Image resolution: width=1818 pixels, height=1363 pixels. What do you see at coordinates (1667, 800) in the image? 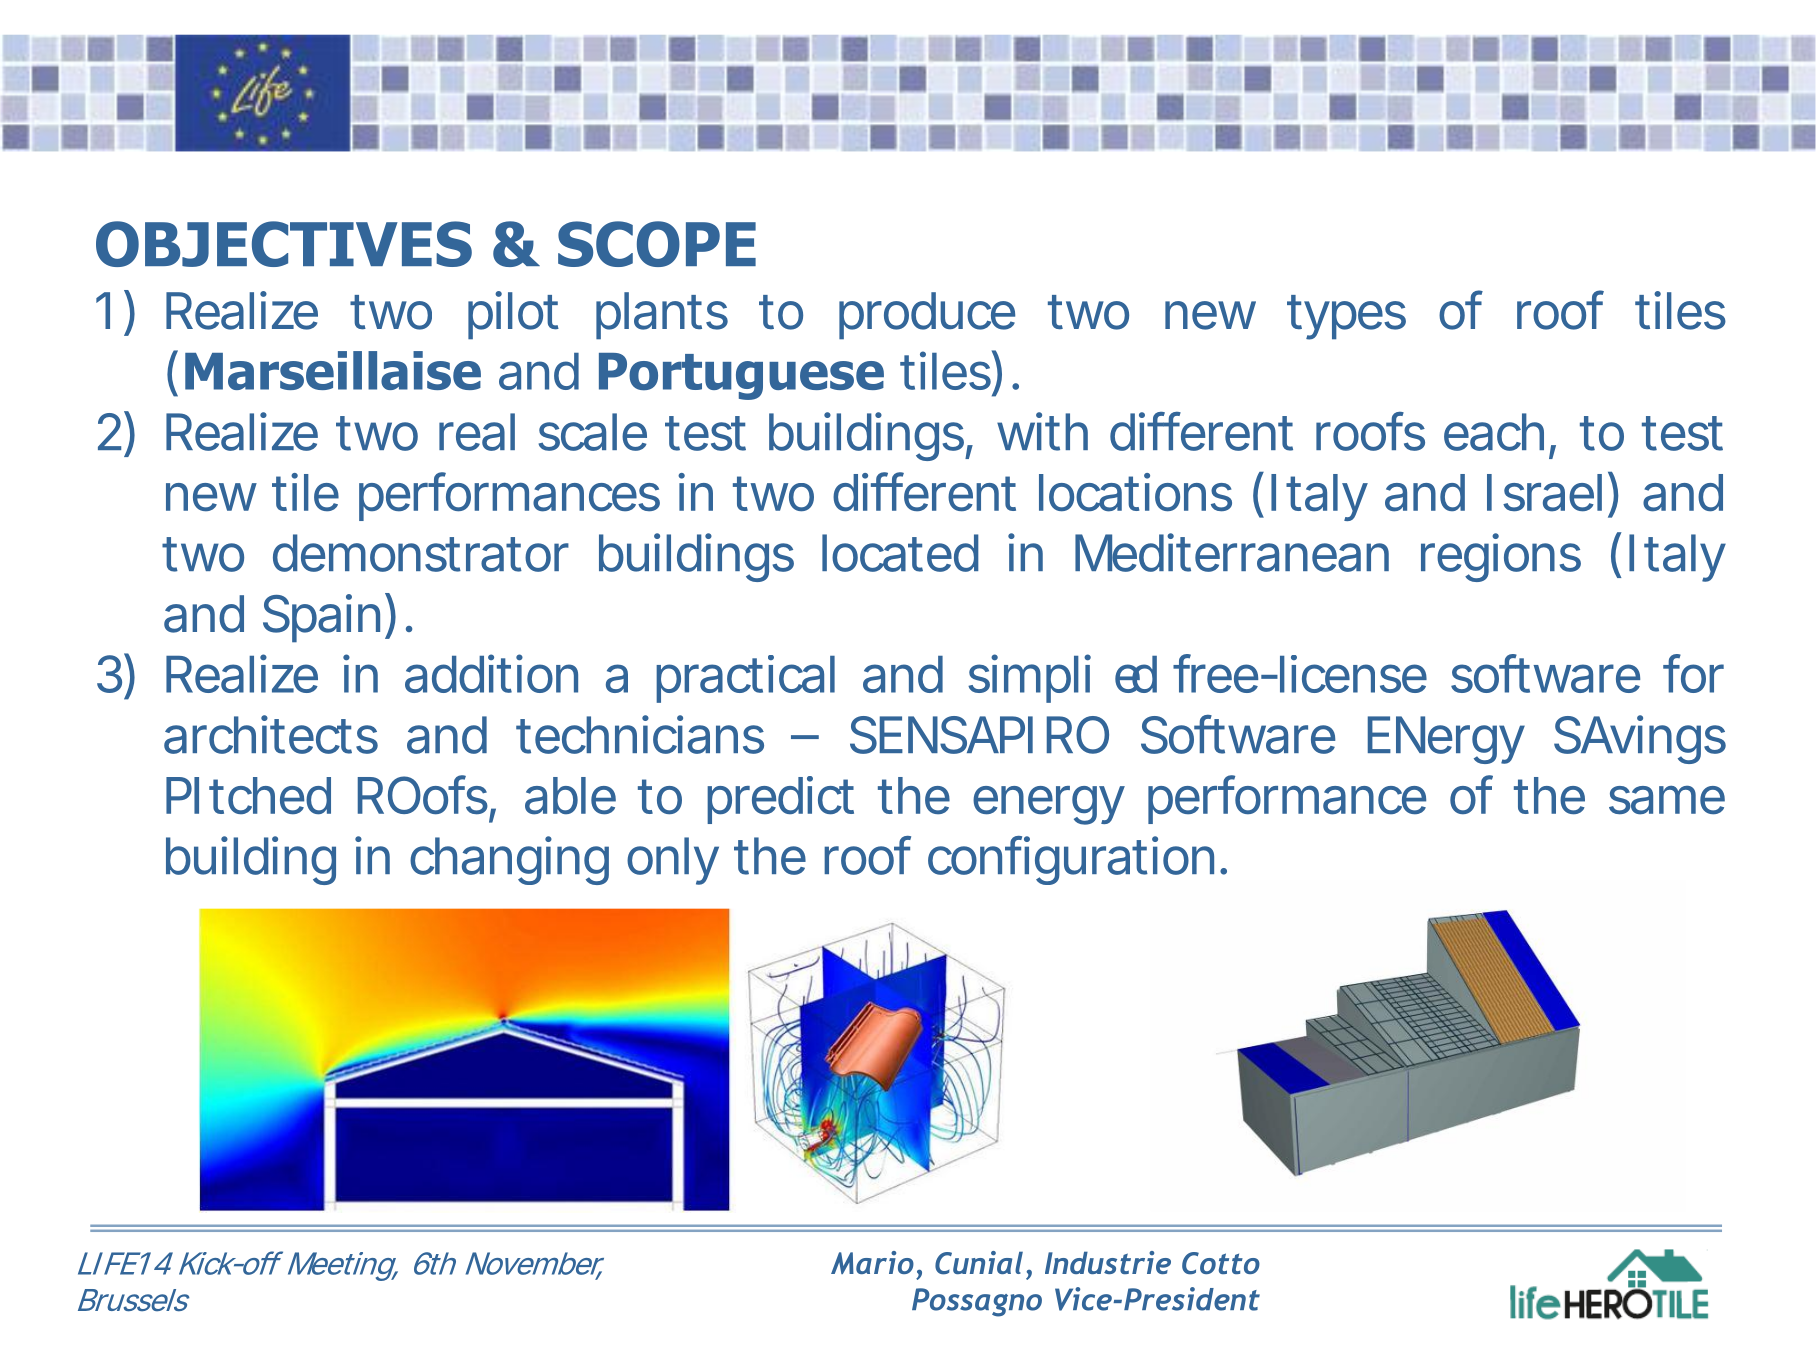
I see `same` at bounding box center [1667, 800].
